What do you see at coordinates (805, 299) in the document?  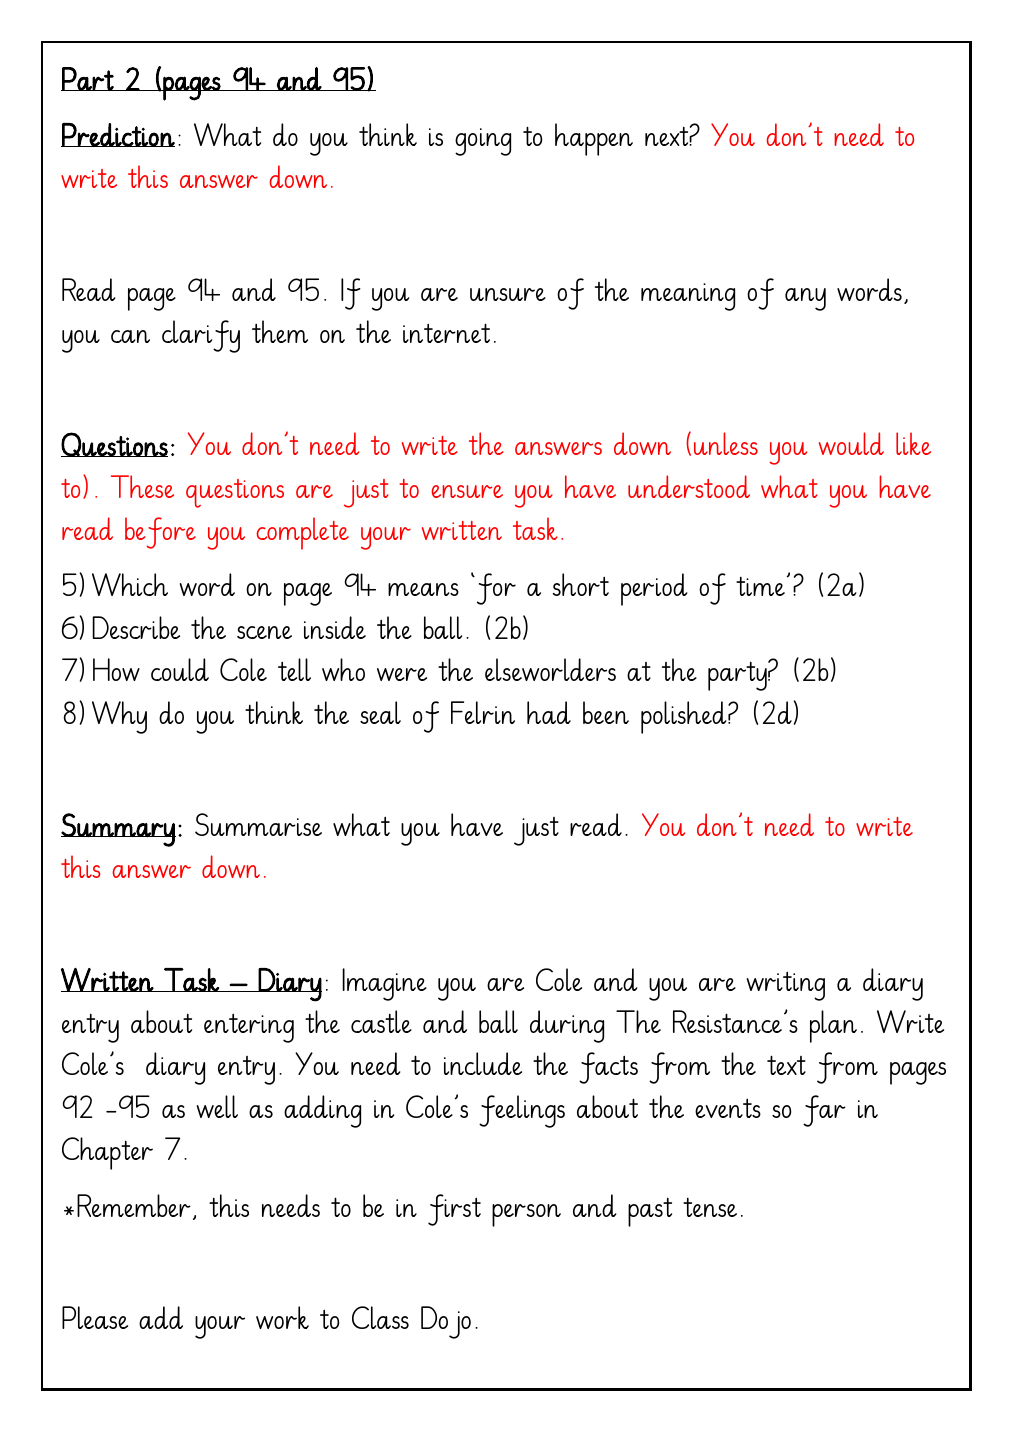 I see `any` at bounding box center [805, 299].
